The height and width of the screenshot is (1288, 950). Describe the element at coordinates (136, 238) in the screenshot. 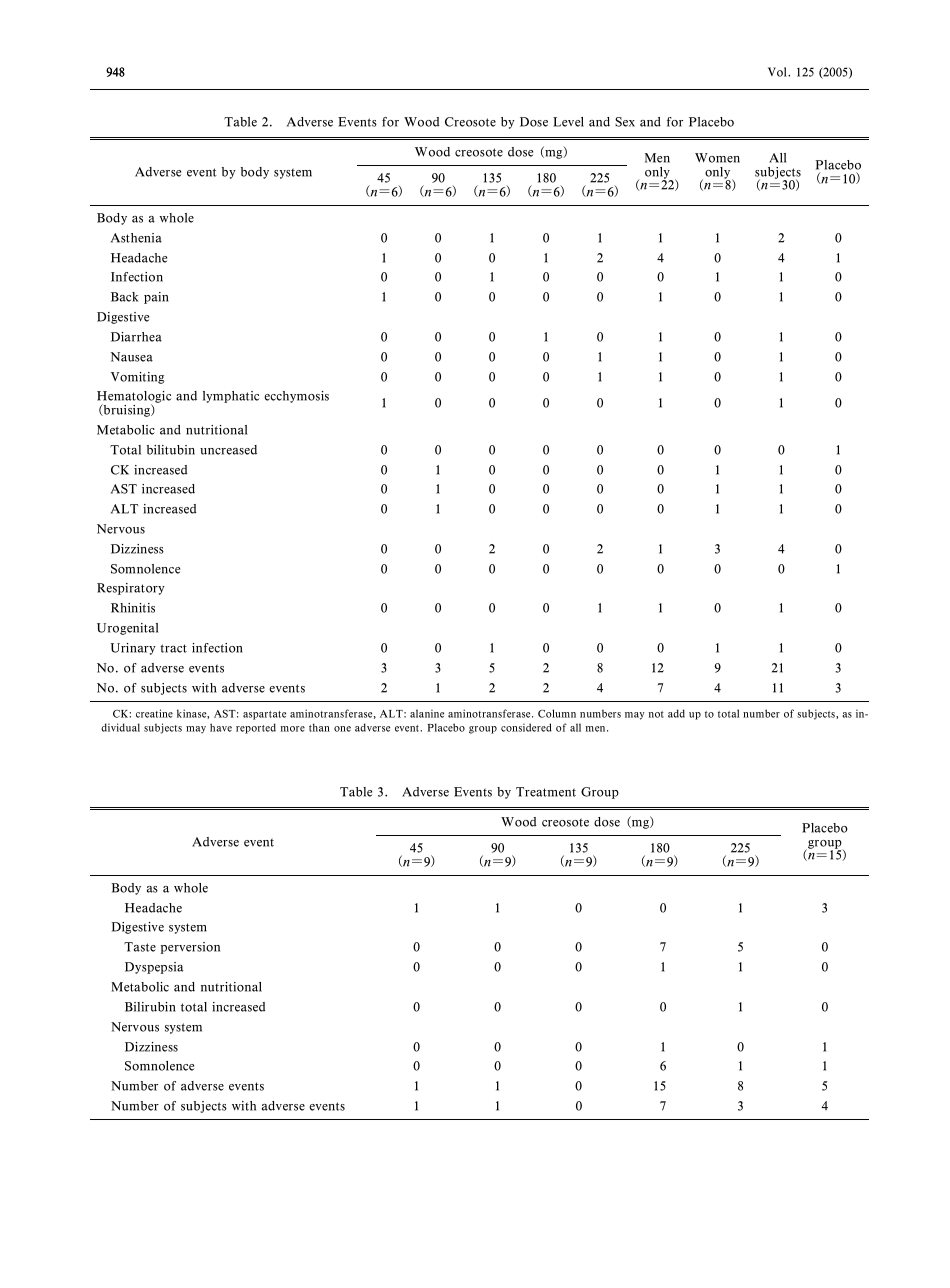

I see `Asthenia` at that location.
